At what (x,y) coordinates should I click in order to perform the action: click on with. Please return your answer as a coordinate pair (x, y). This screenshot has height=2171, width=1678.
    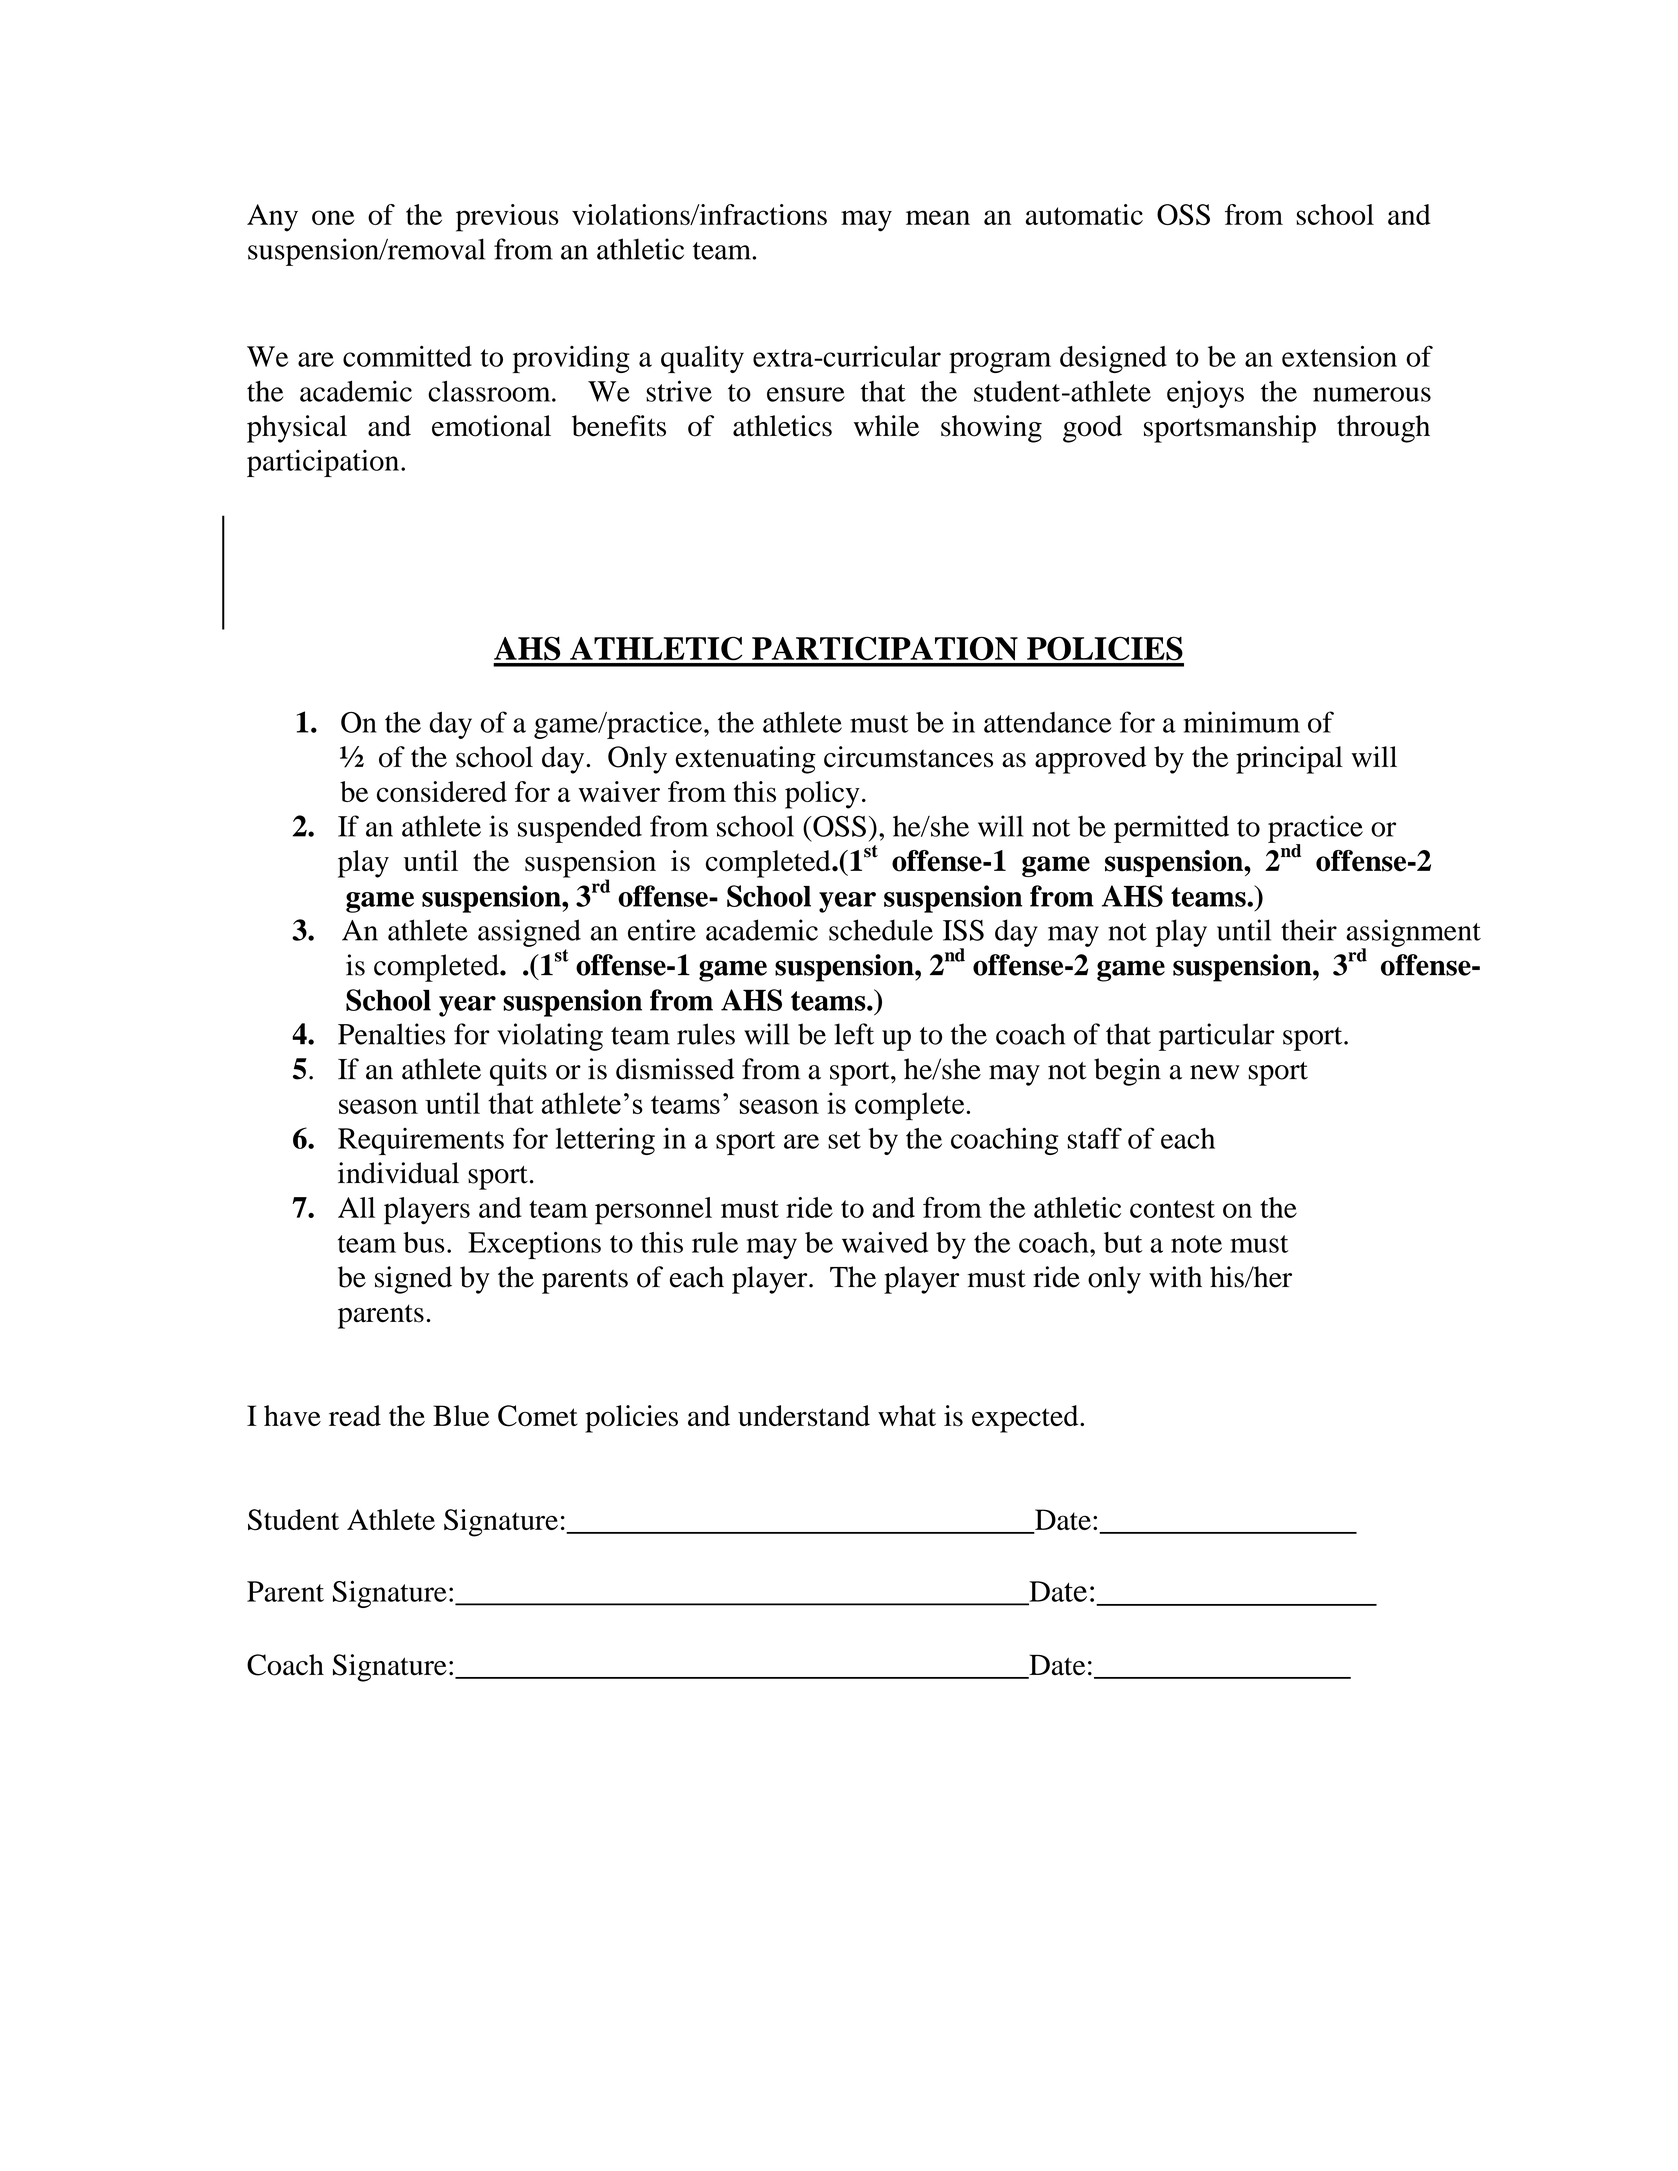
    Looking at the image, I should click on (1175, 1277).
